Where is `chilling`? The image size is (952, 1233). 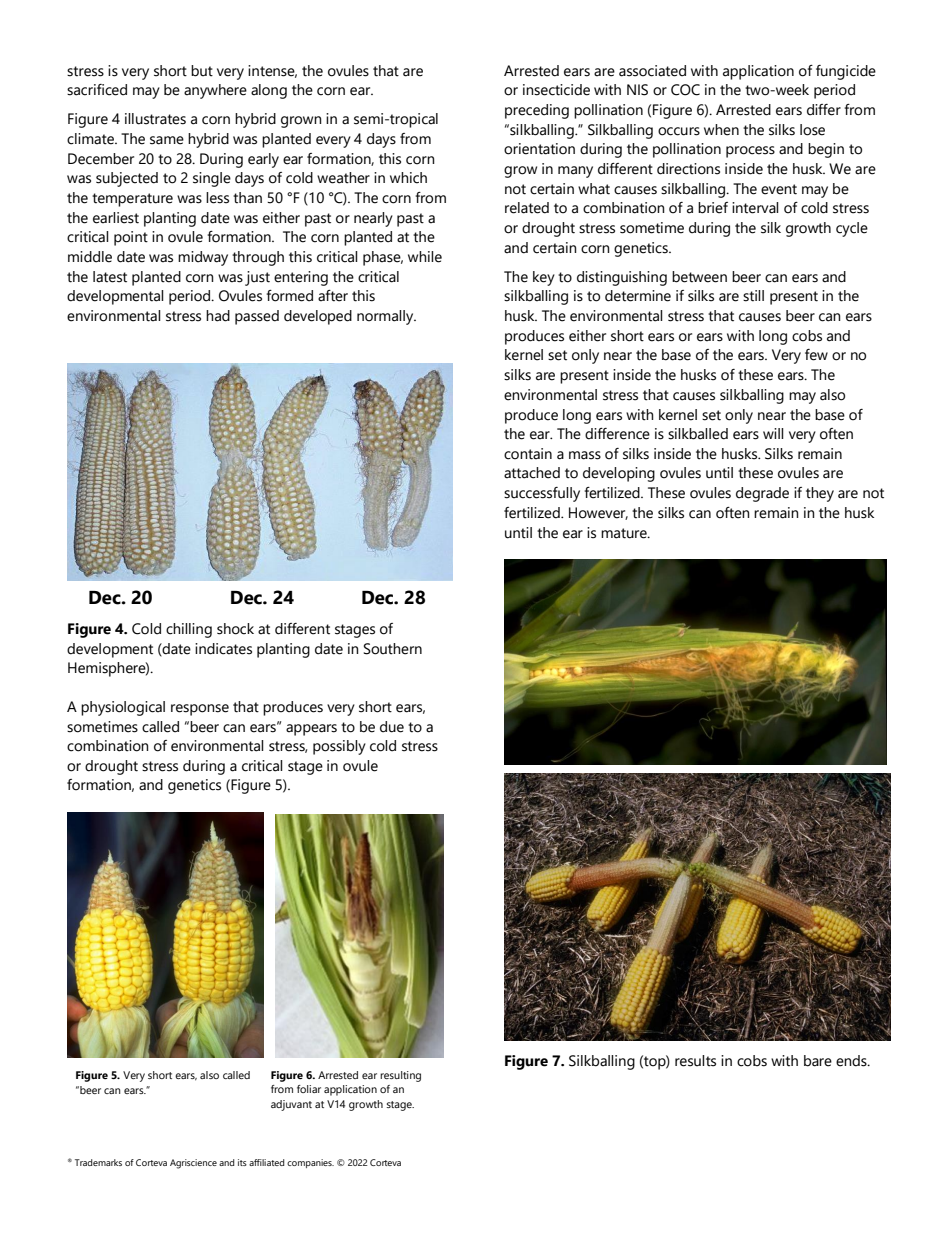 chilling is located at coordinates (189, 630).
